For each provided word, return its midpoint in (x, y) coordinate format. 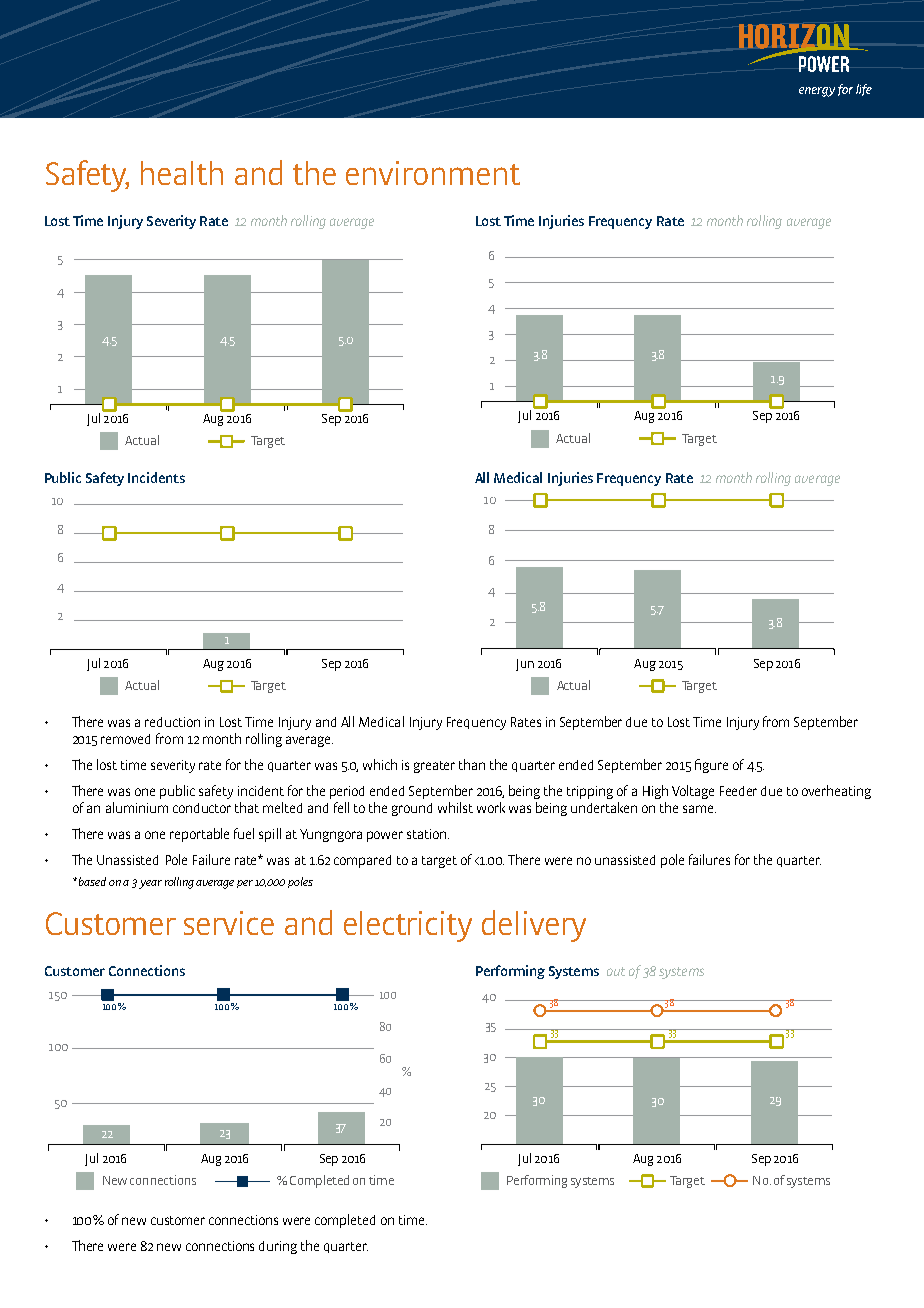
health (182, 173)
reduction (172, 722)
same (699, 809)
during (278, 1247)
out (616, 971)
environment (433, 173)
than (472, 764)
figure (711, 766)
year (150, 884)
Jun (525, 665)
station (428, 834)
